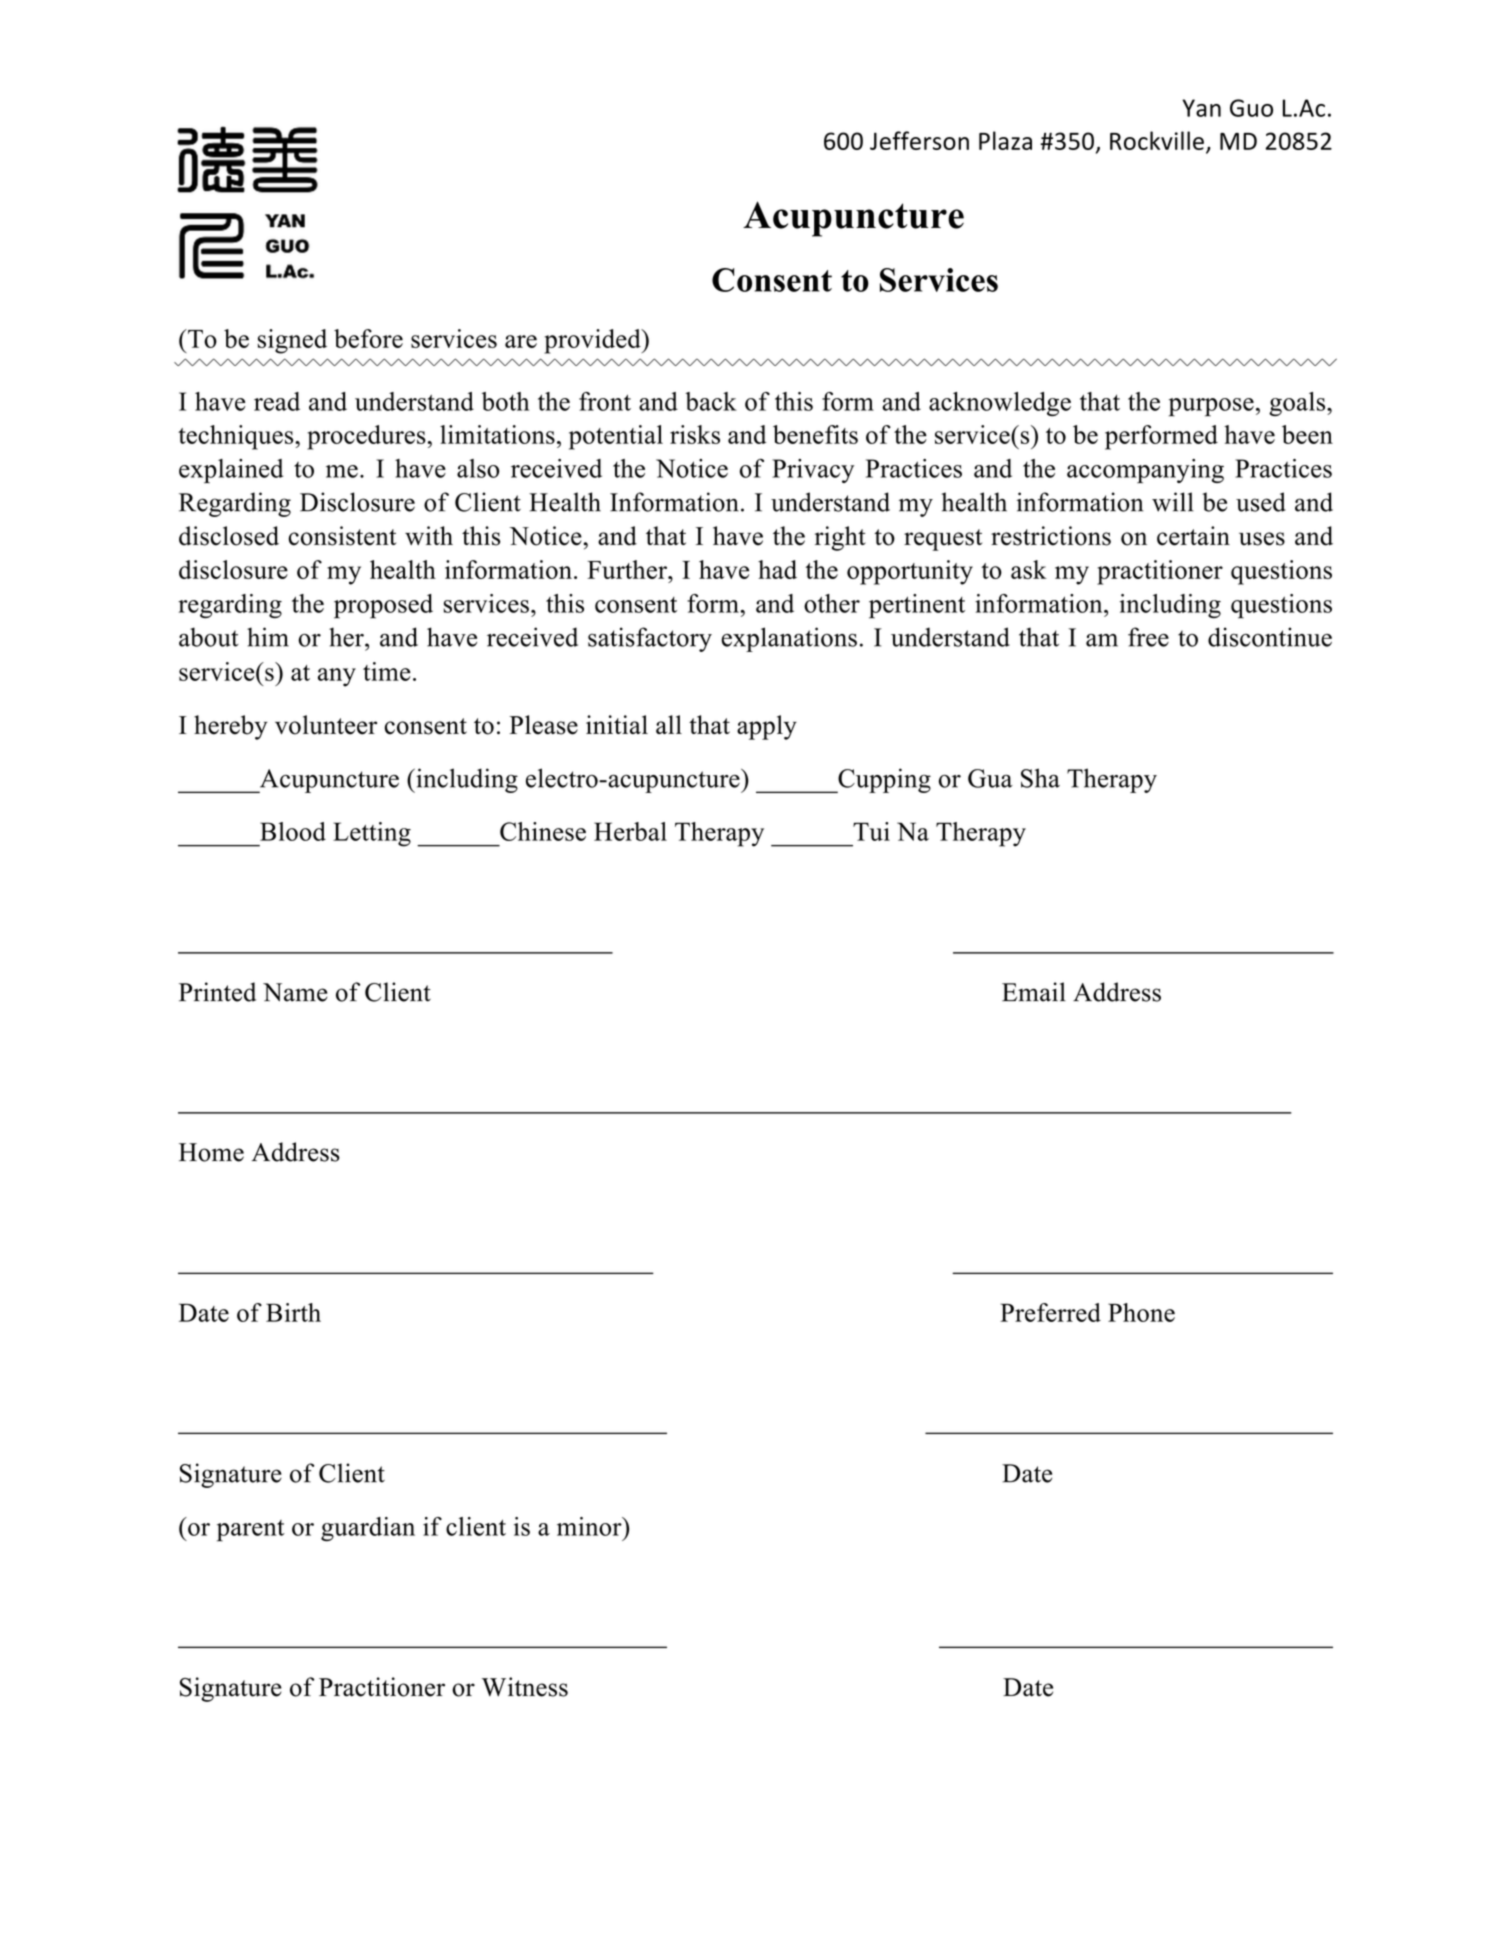  Describe the element at coordinates (368, 1529) in the document. I see `guardian` at that location.
